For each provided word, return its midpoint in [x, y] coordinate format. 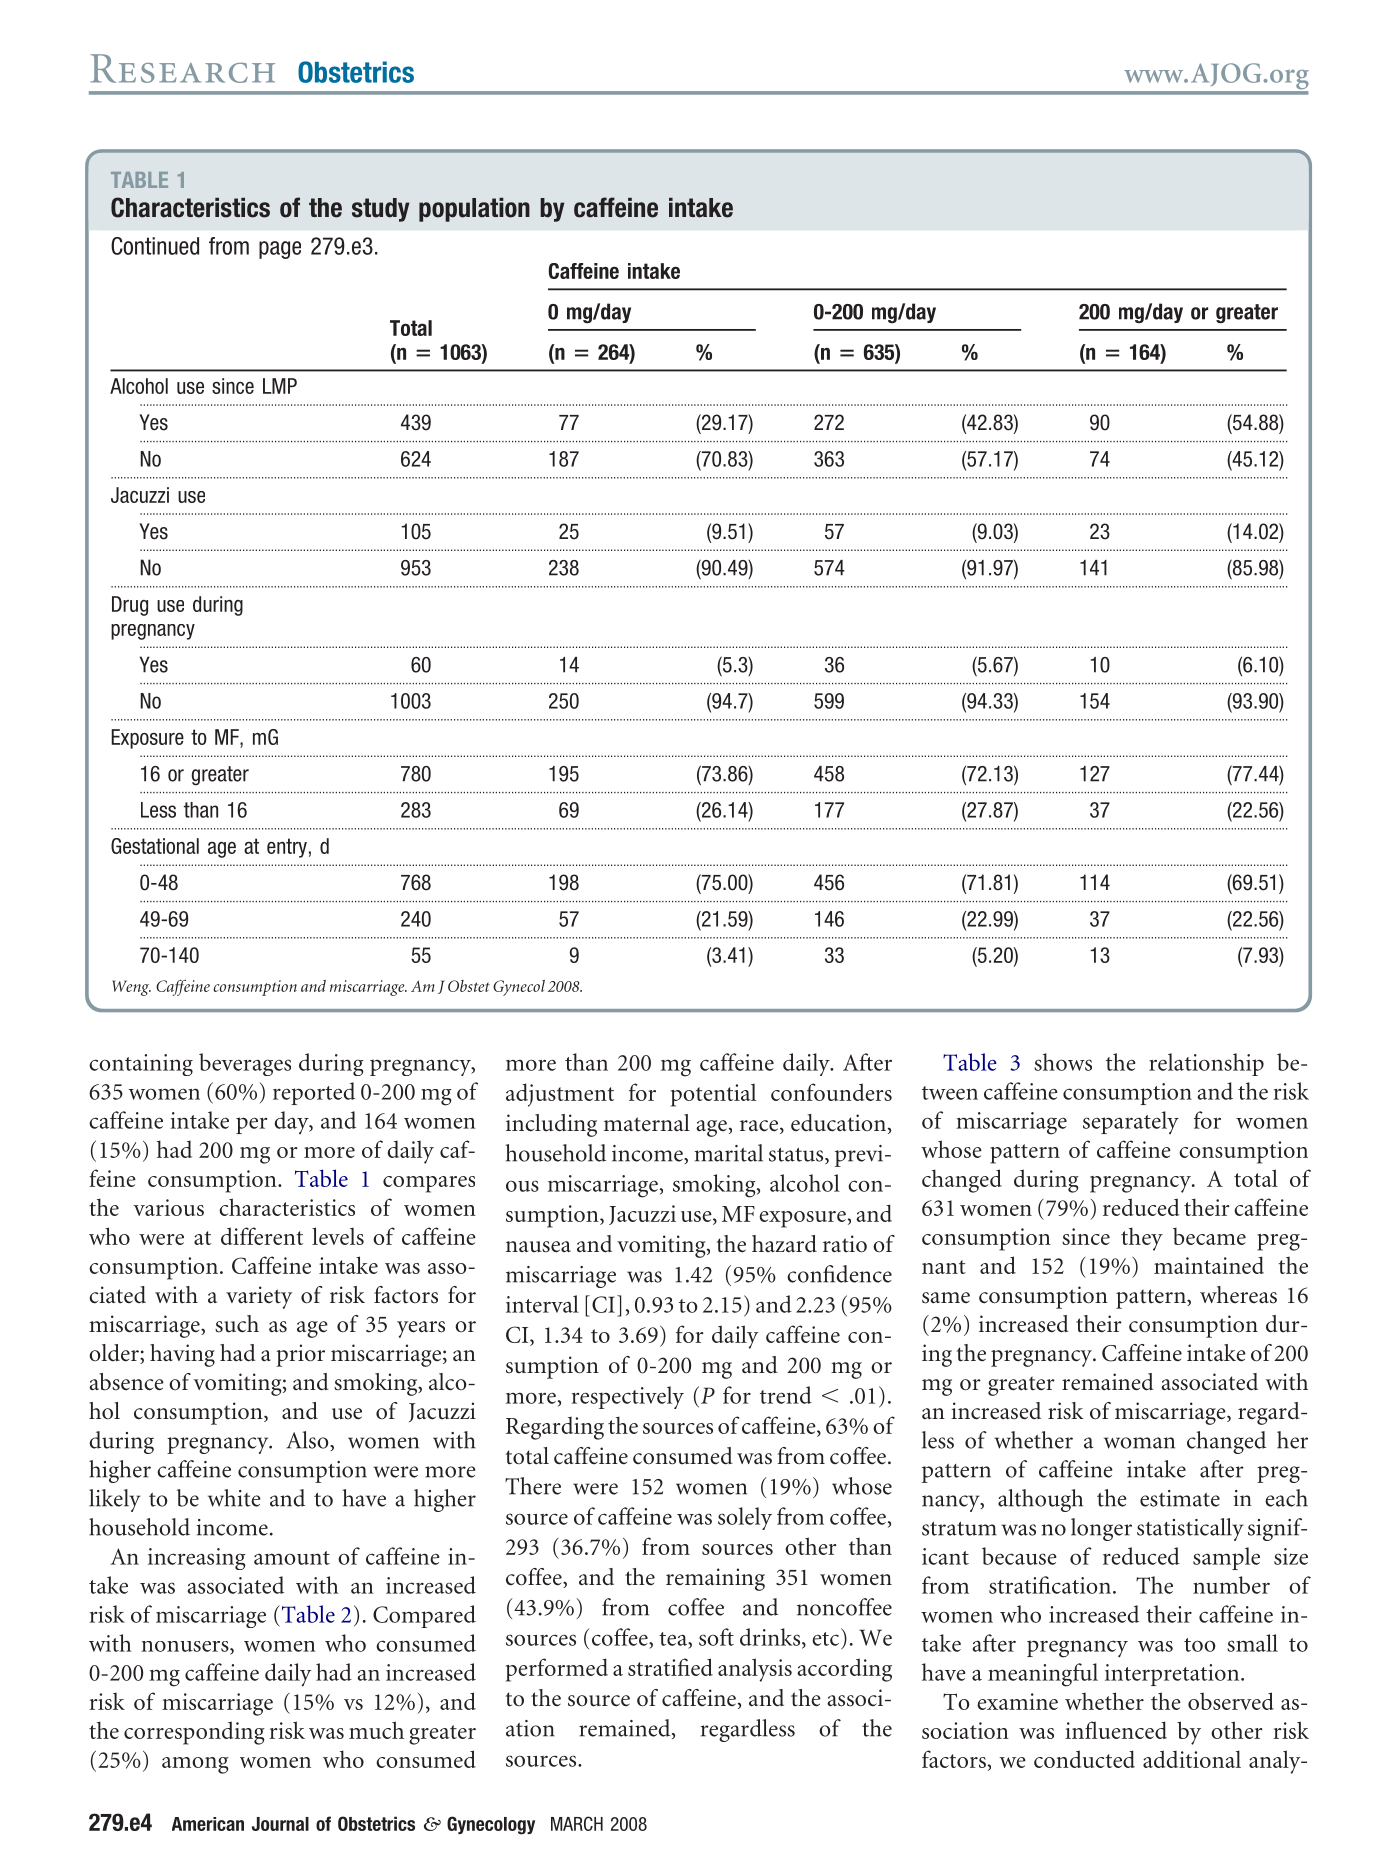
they [1142, 1239]
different [262, 1236]
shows [1063, 1062]
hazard [784, 1244]
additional [1192, 1759]
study [380, 210]
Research [182, 68]
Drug [130, 606]
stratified [670, 1667]
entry [287, 848]
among [195, 1765]
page [280, 250]
